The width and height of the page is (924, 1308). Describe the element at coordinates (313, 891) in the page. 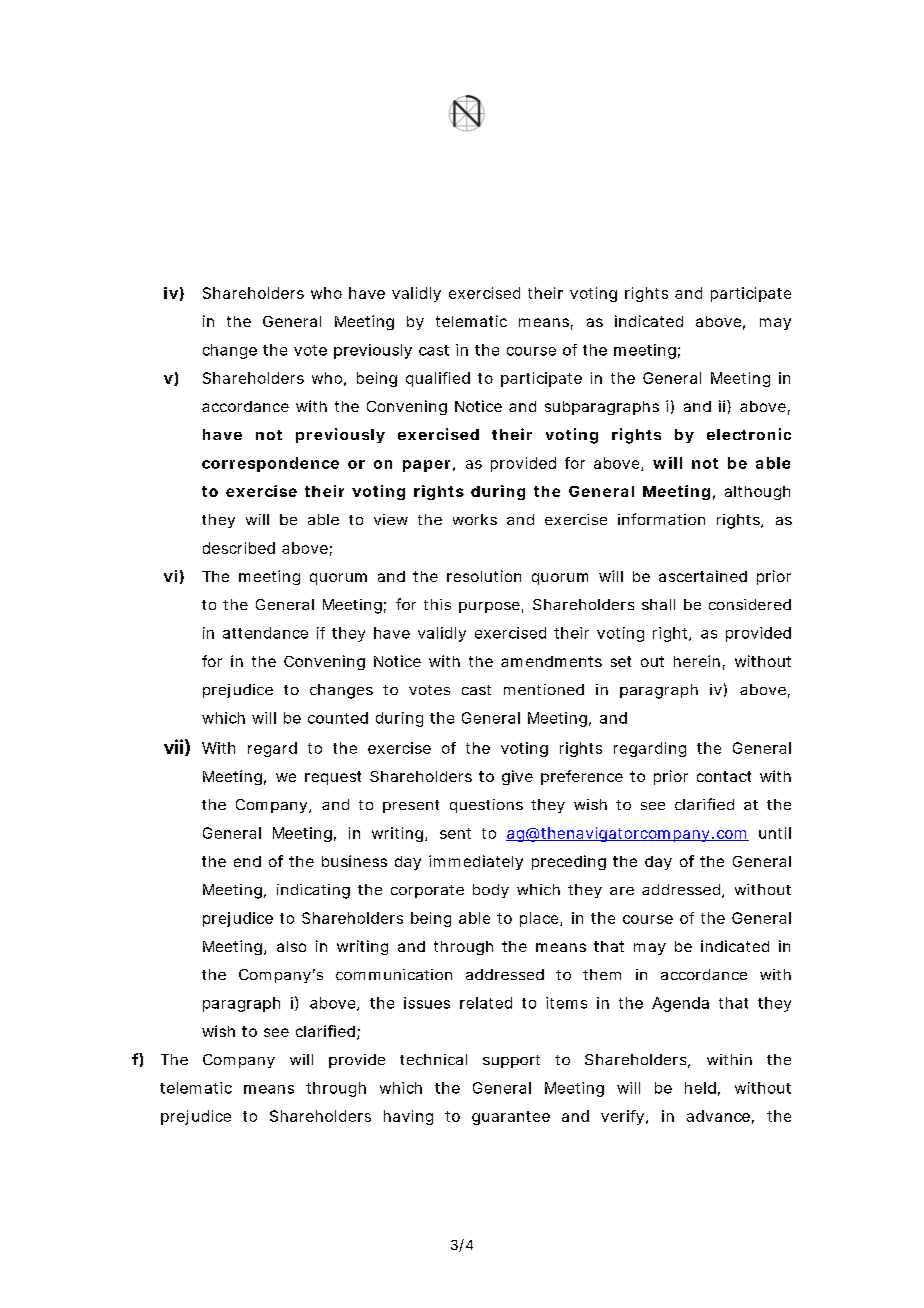

I see `indicating` at that location.
